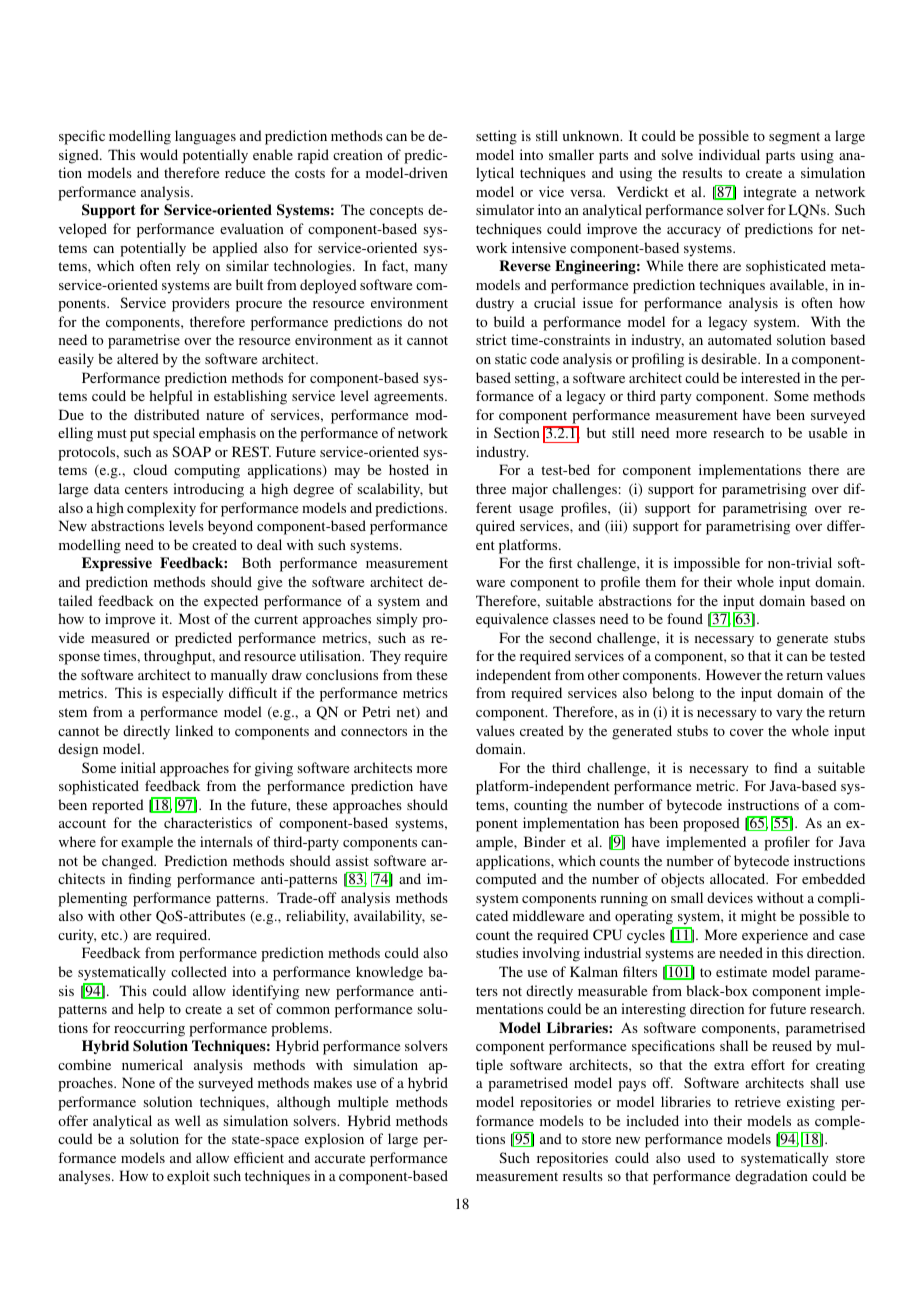 This screenshot has height=1308, width=924. Describe the element at coordinates (491, 488) in the screenshot. I see `three` at that location.
